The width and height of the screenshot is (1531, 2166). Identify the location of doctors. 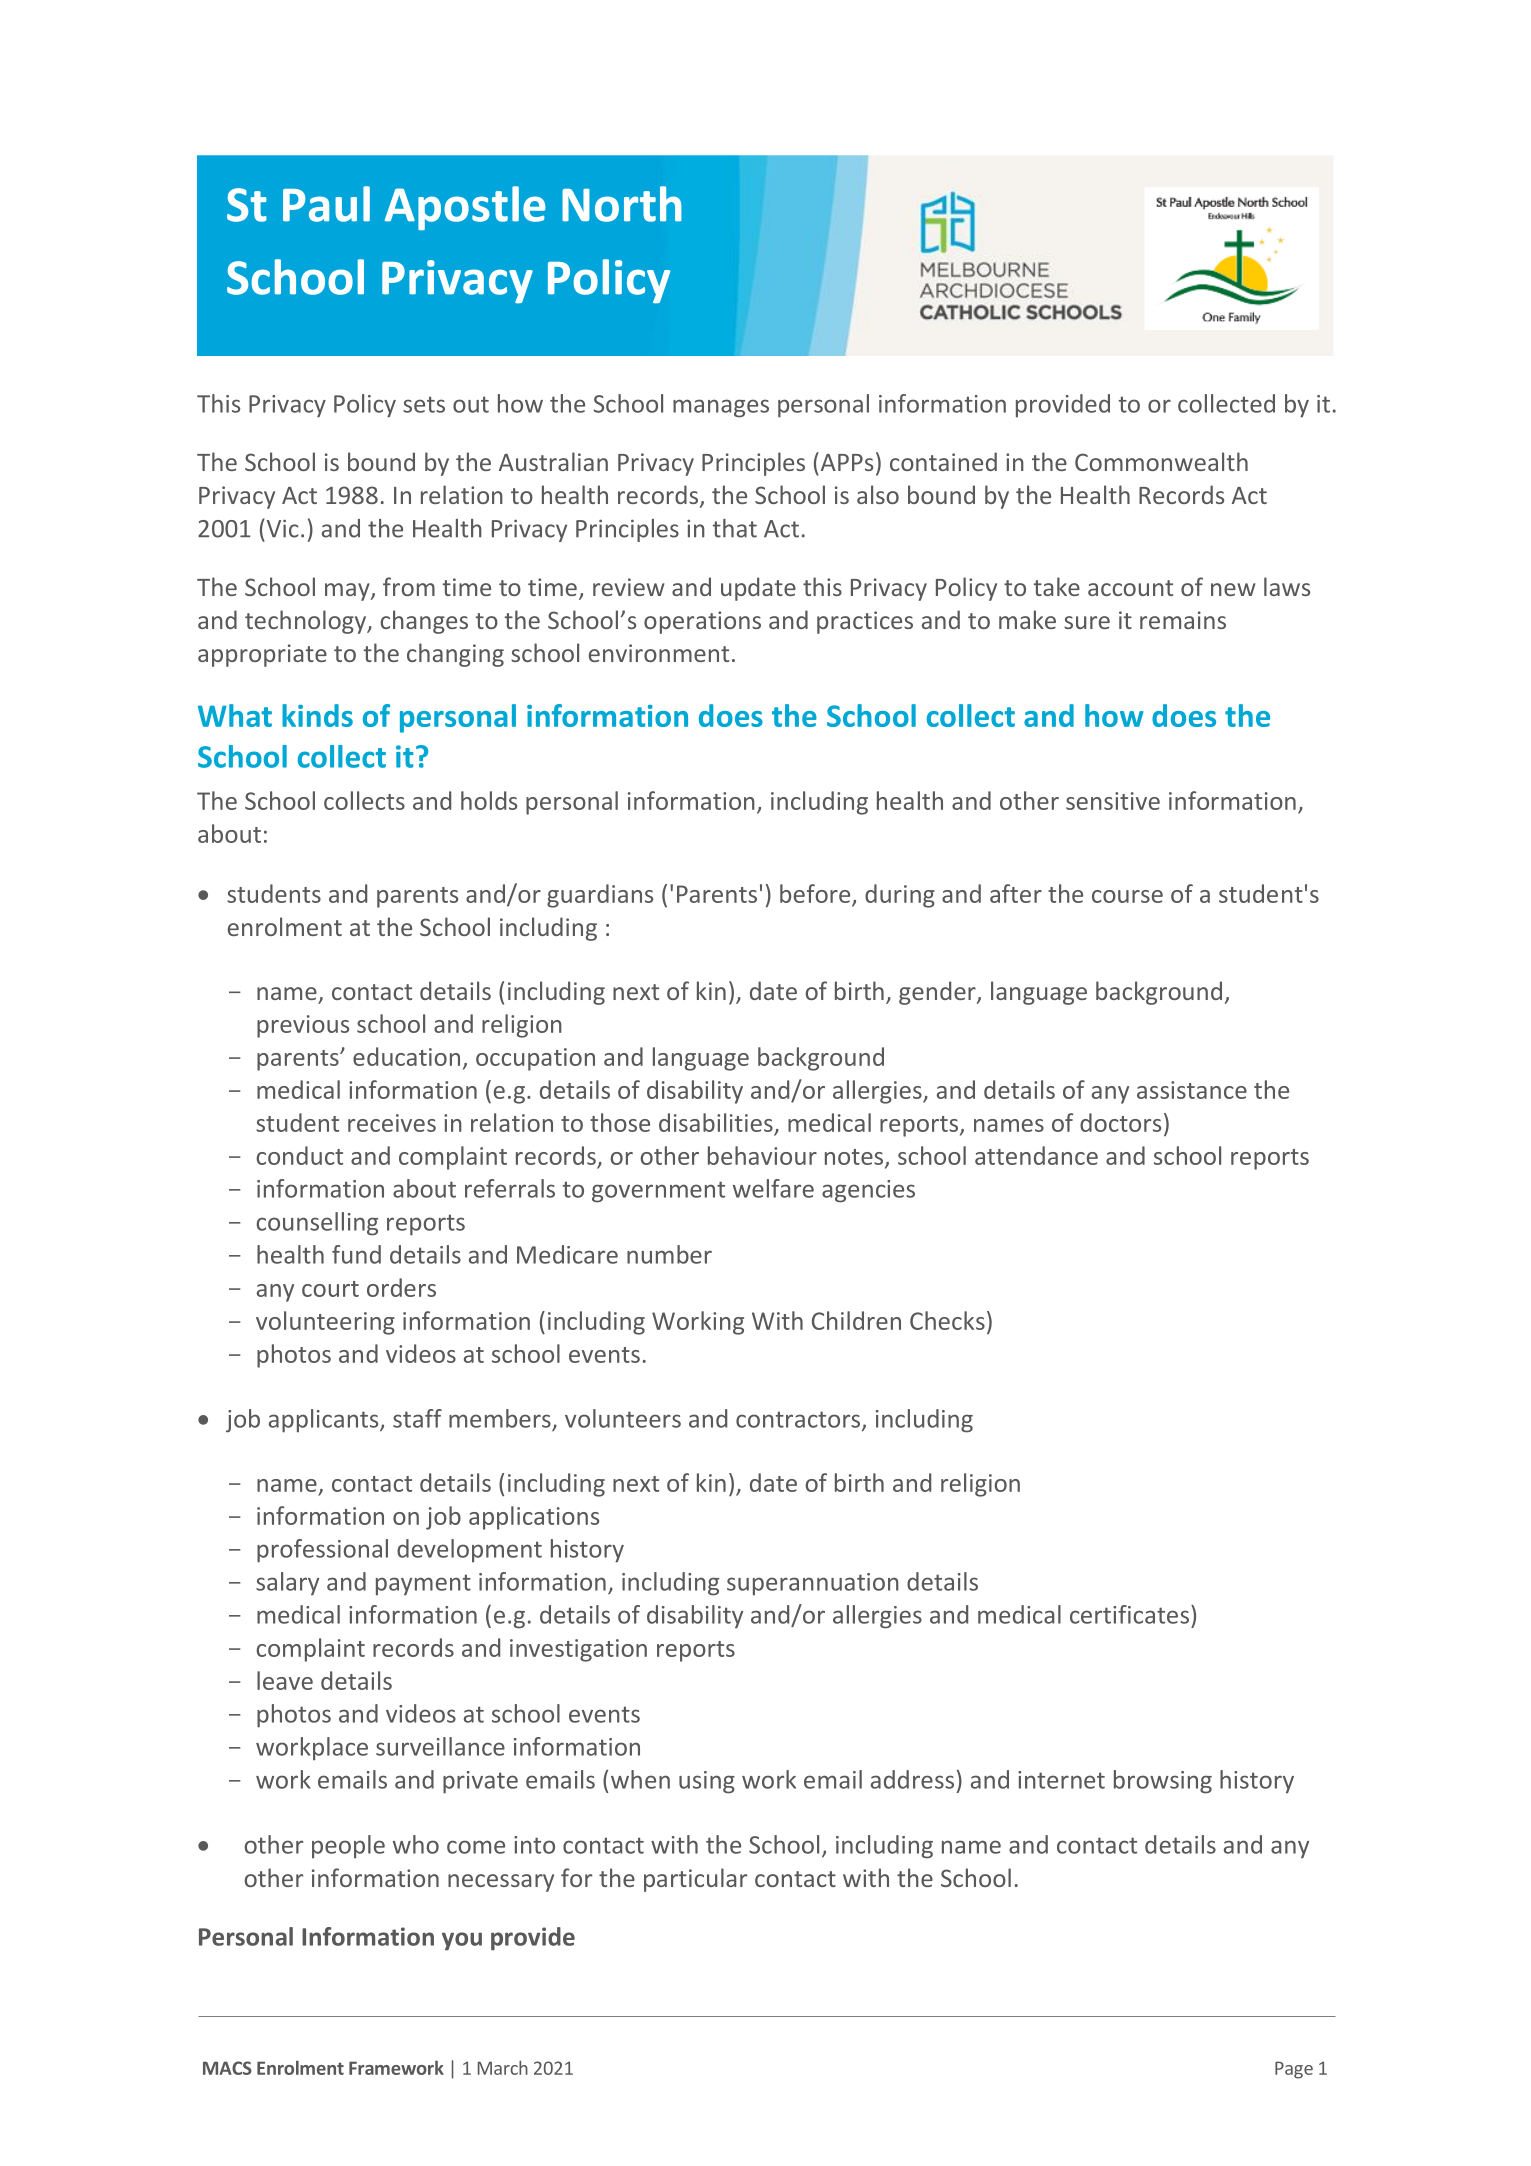
(1120, 1122).
